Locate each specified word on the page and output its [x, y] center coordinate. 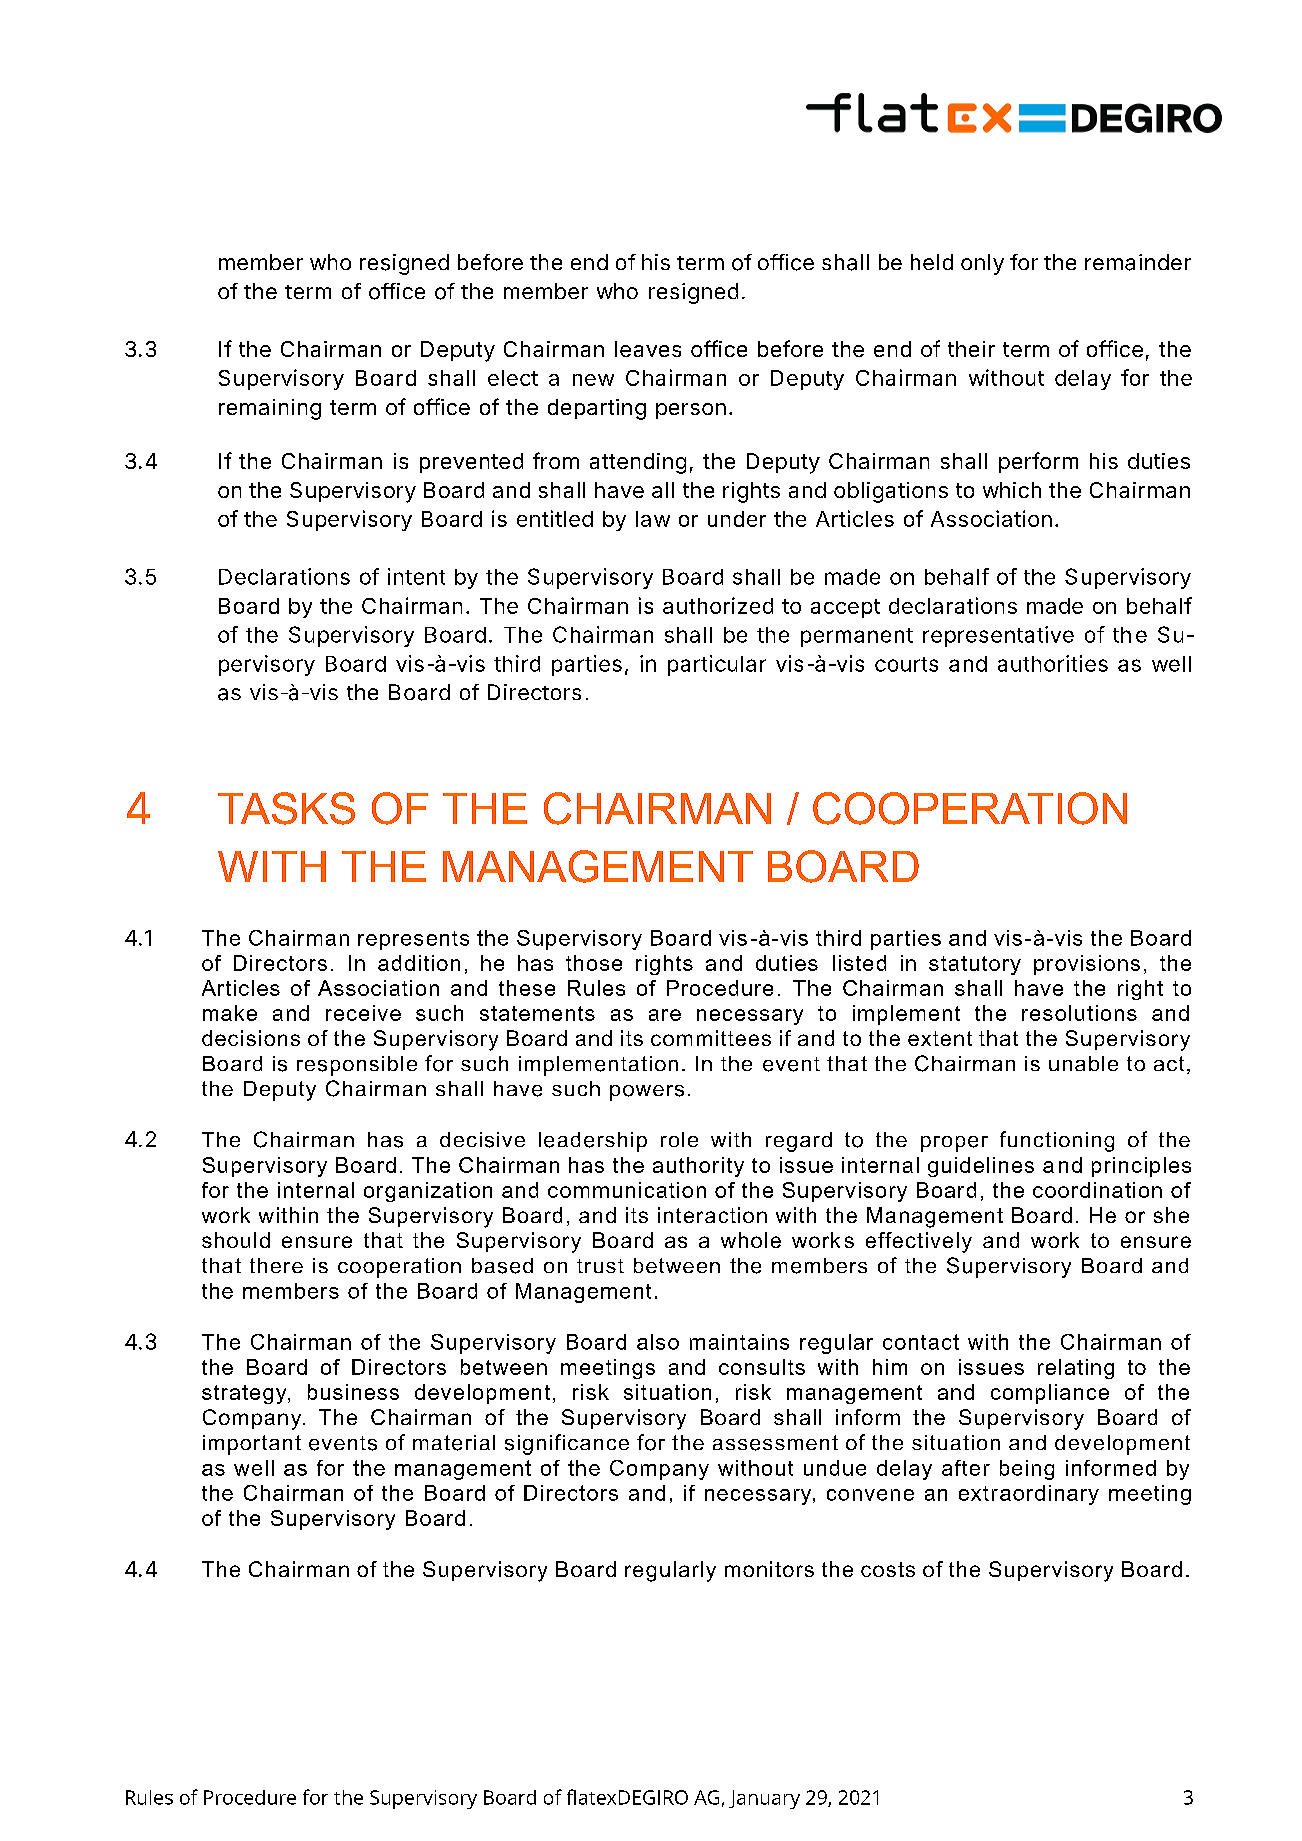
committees [711, 1038]
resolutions [1079, 1013]
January [764, 1799]
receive [363, 1013]
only [982, 264]
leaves [648, 349]
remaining [270, 409]
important [252, 1445]
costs [888, 1569]
